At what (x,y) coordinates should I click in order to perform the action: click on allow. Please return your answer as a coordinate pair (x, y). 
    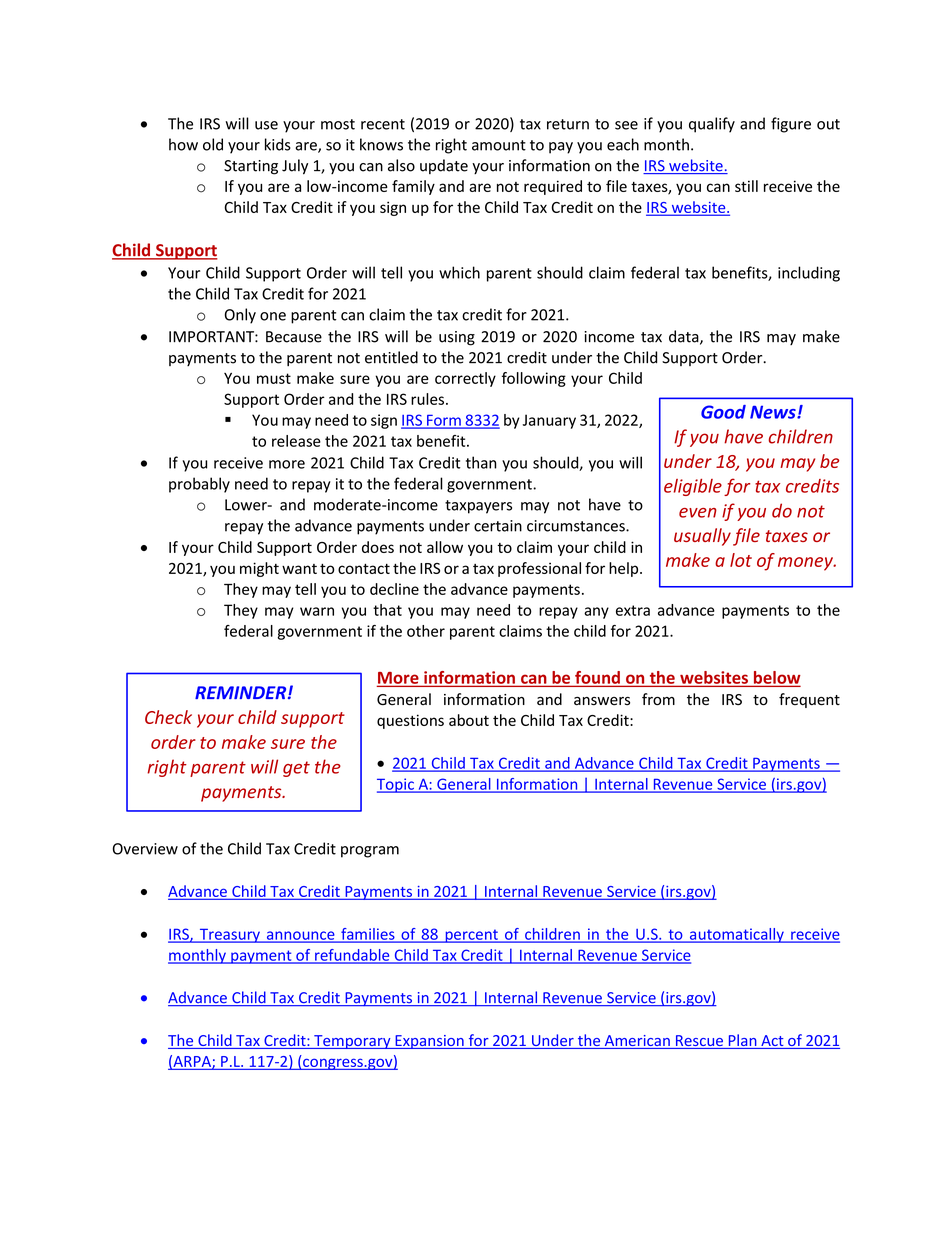
    Looking at the image, I should click on (445, 547).
